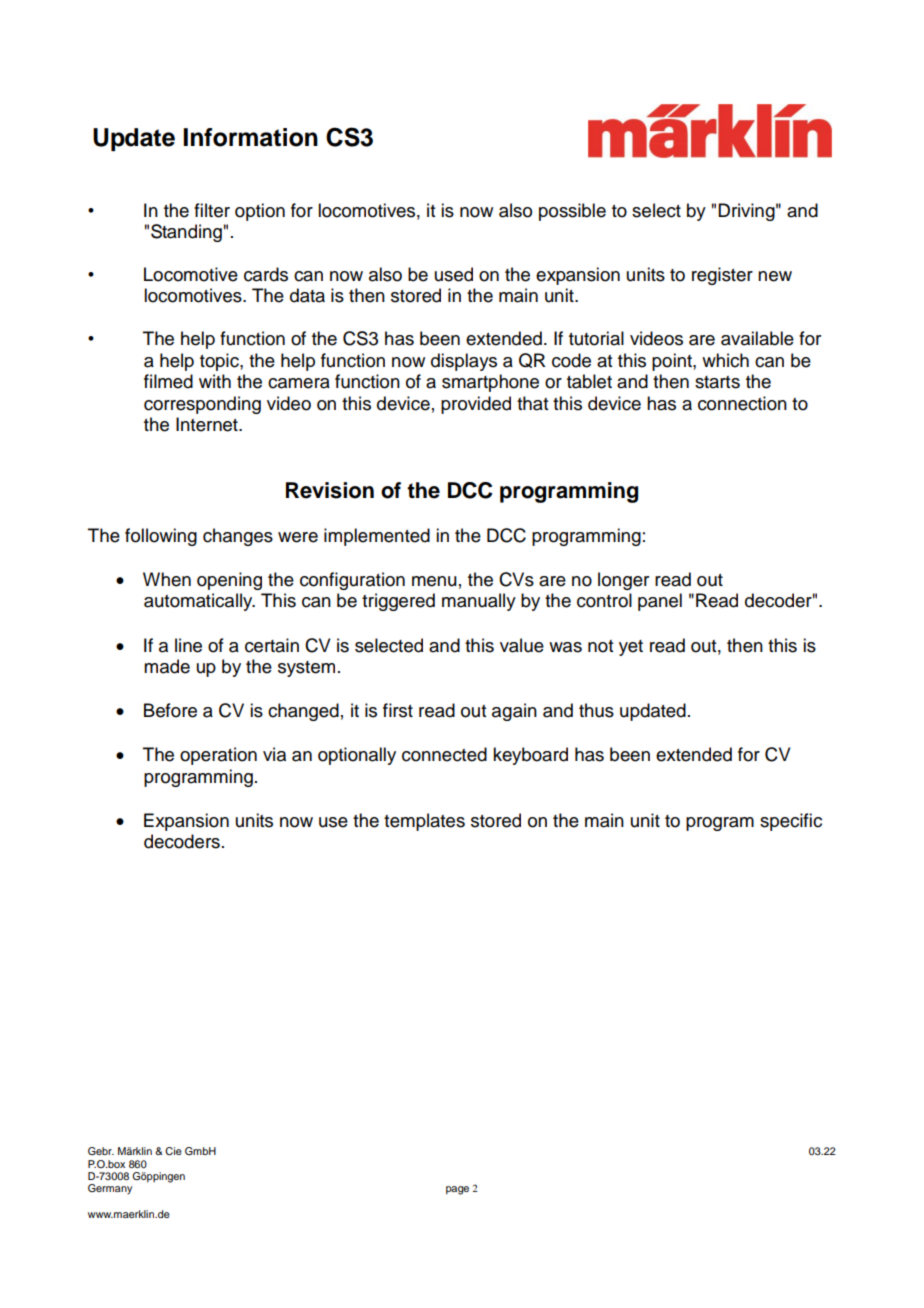  Describe the element at coordinates (522, 645) in the screenshot. I see `value` at that location.
